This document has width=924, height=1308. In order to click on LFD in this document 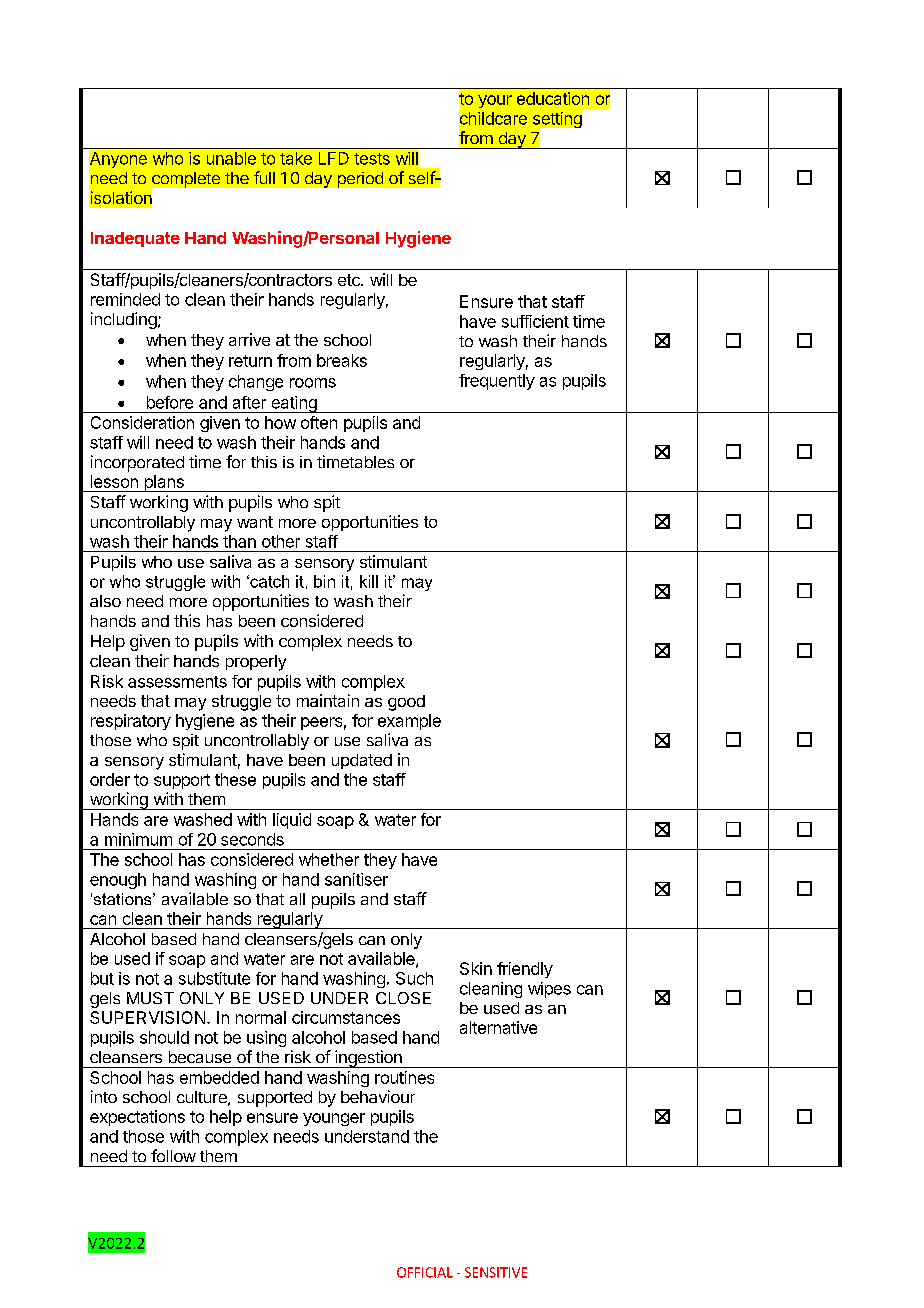, I will do `click(334, 158)`.
